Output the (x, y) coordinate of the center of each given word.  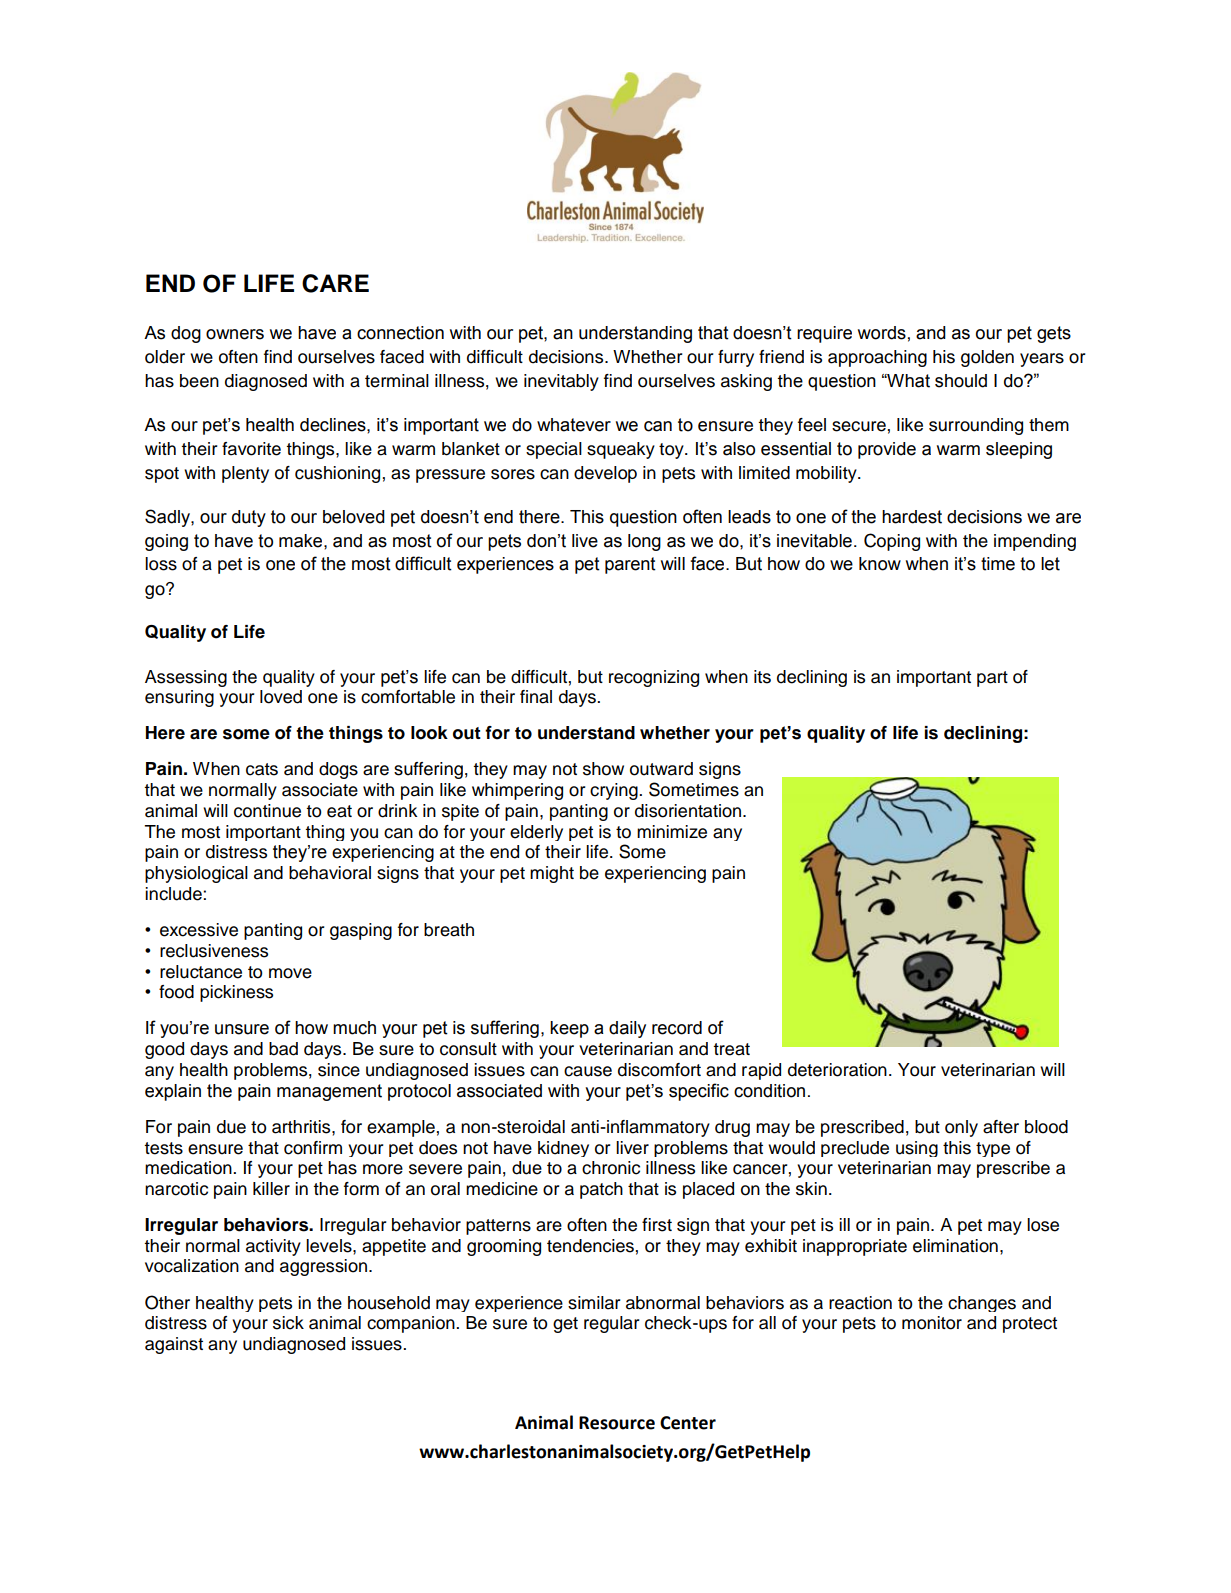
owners (235, 334)
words (882, 333)
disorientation (689, 811)
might (552, 874)
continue (267, 811)
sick (288, 1323)
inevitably (561, 382)
